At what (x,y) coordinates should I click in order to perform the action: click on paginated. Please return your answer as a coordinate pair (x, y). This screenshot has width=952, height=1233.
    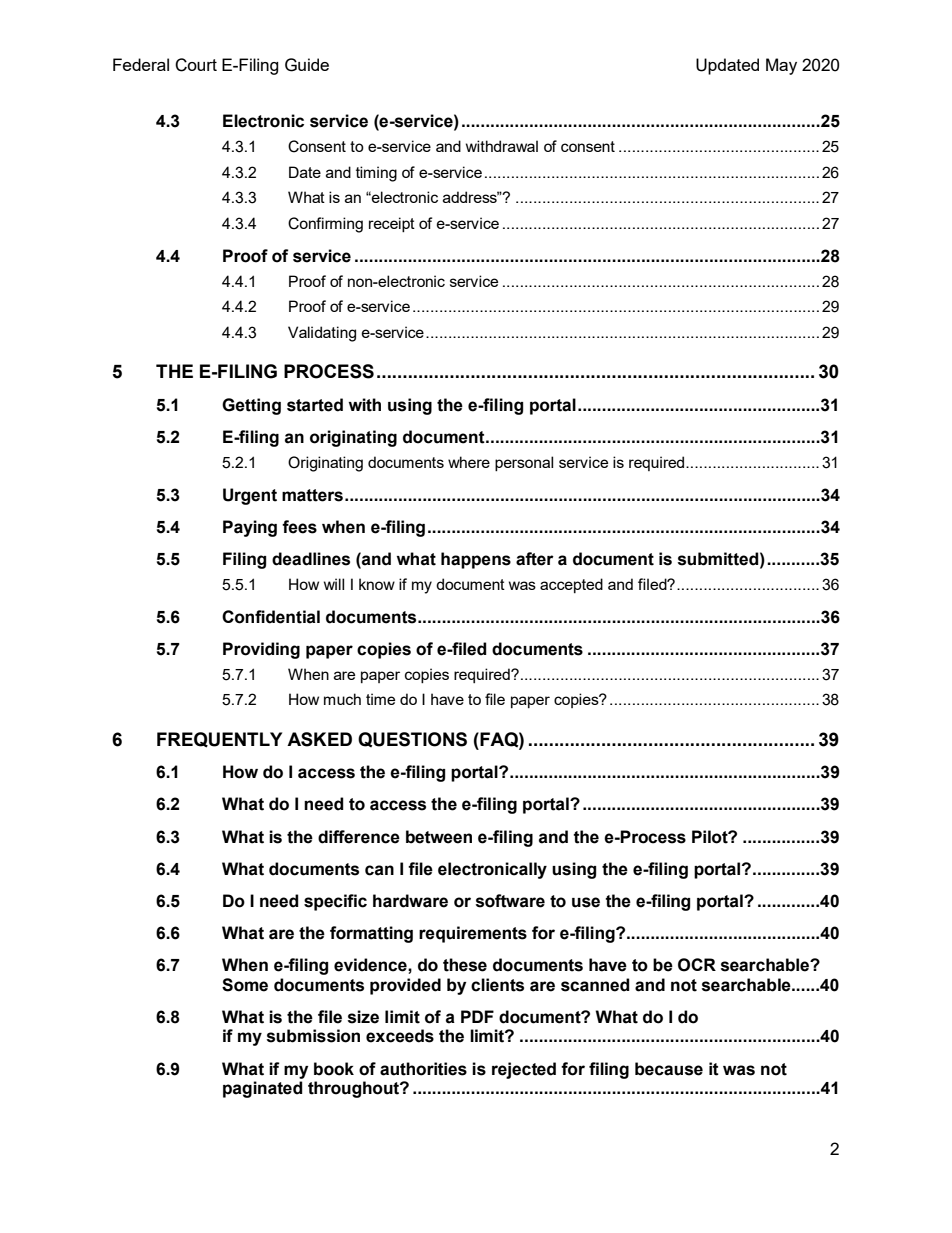
    Looking at the image, I should click on (263, 1089).
